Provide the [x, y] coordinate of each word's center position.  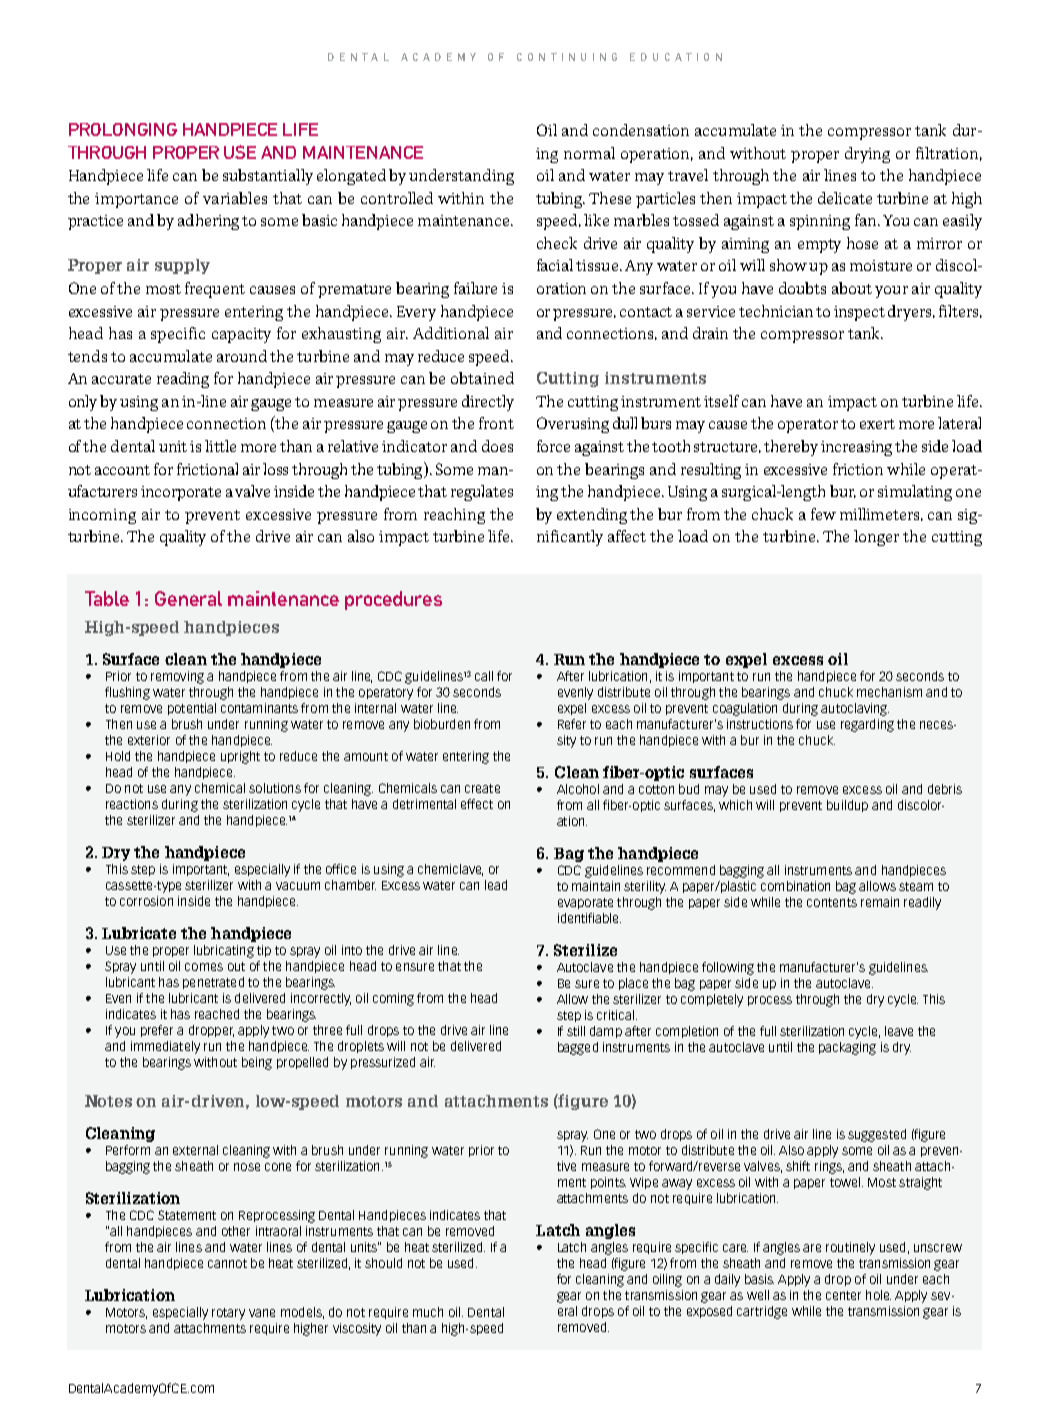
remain [880, 902]
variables [235, 198]
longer [876, 538]
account [122, 470]
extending [592, 516]
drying [867, 155]
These [610, 198]
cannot [227, 1263]
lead [496, 885]
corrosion [146, 901]
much [428, 1312]
